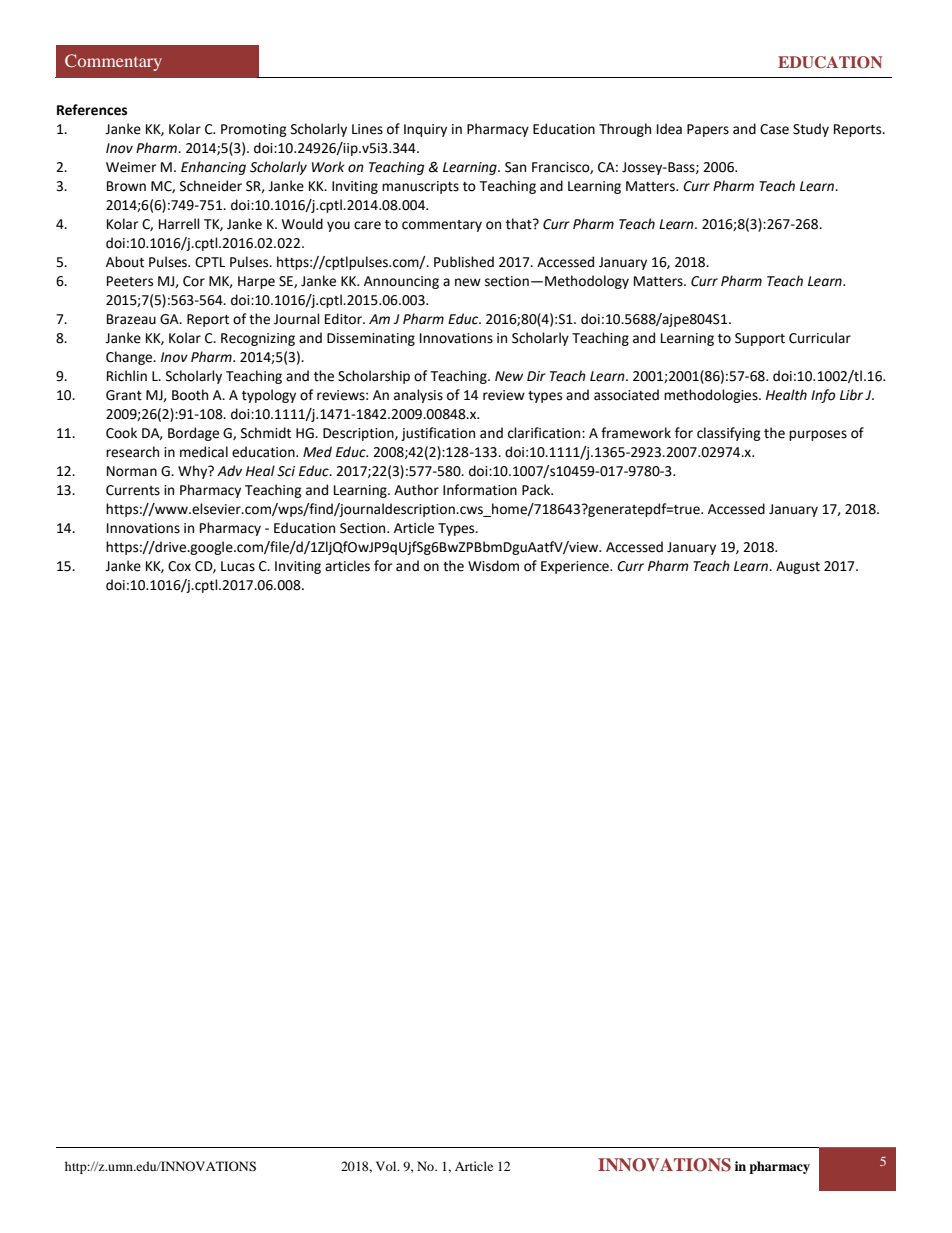  Describe the element at coordinates (425, 130) in the screenshot. I see `Inquiry` at that location.
